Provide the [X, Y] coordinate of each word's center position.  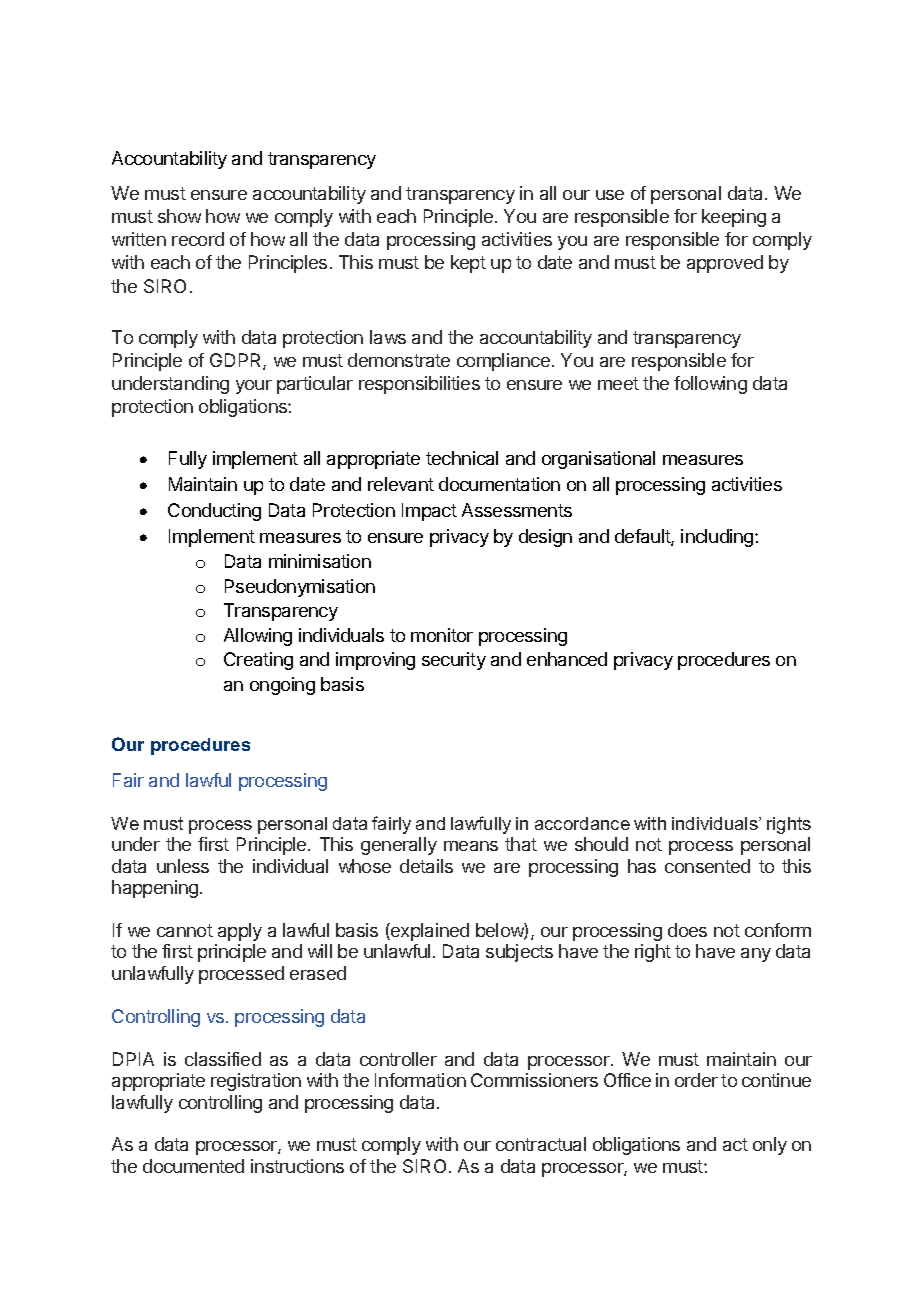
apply [240, 932]
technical [462, 458]
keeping [734, 218]
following [710, 385]
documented [193, 1166]
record [198, 239]
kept [468, 264]
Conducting [214, 512]
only [770, 1146]
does [687, 930]
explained [429, 932]
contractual [541, 1144]
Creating [258, 661]
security [454, 661]
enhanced [567, 659]
